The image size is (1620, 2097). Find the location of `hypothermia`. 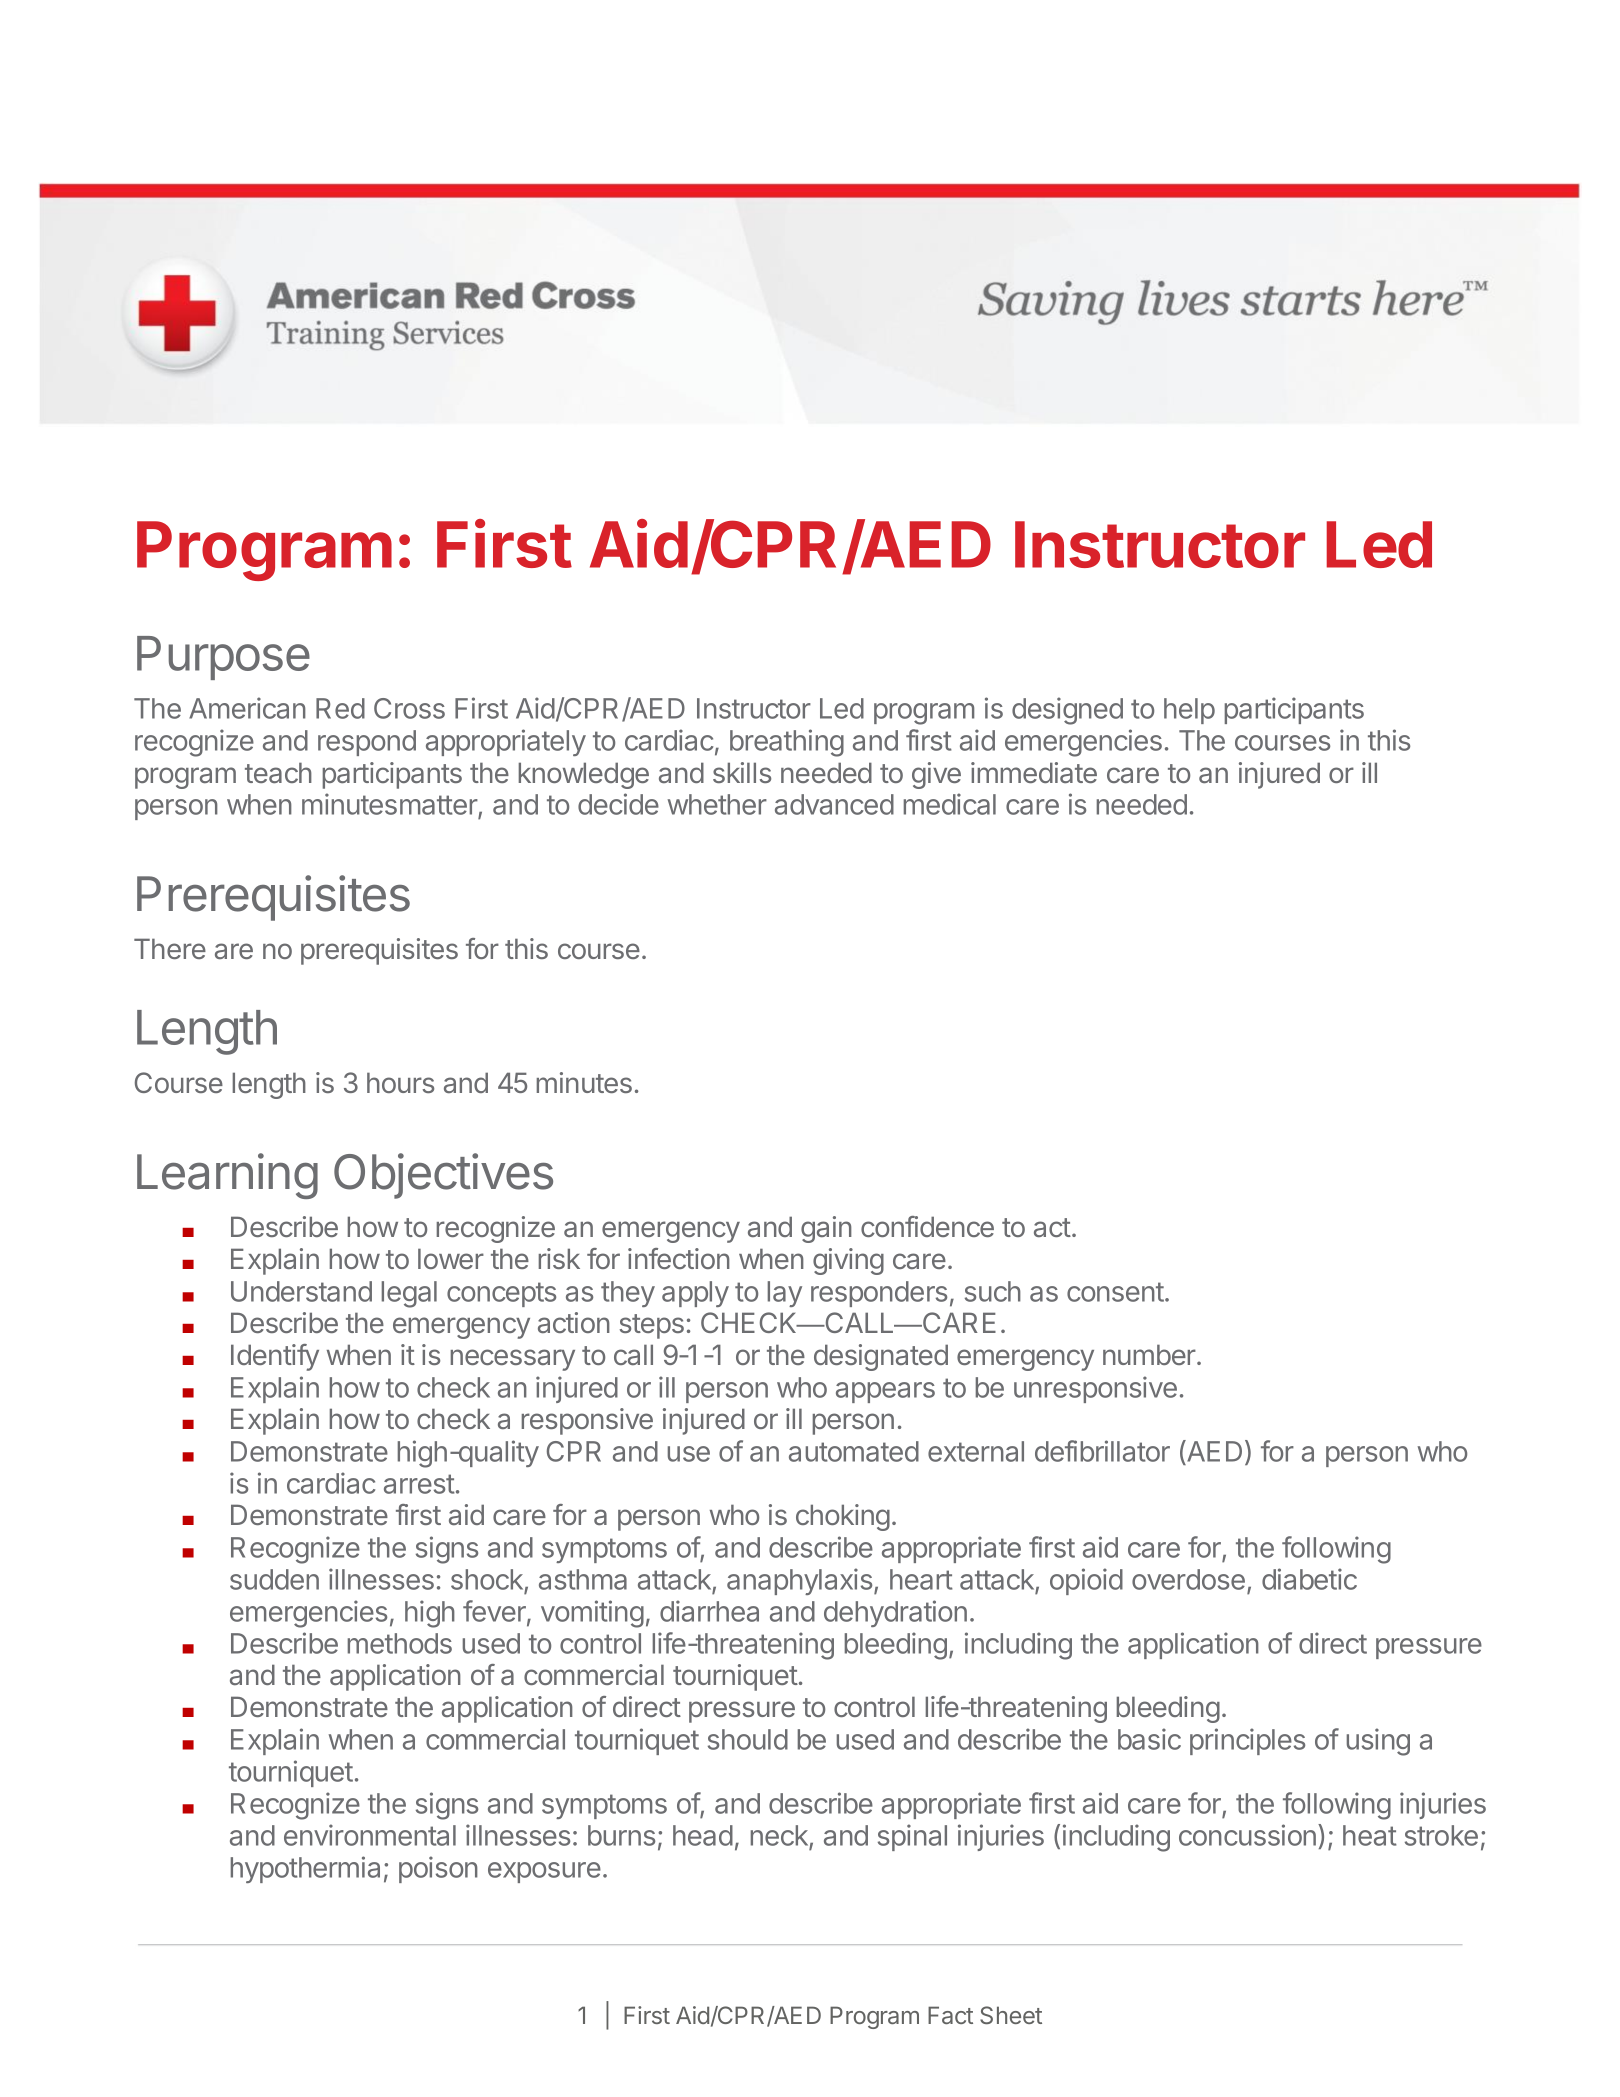

hypothermia is located at coordinates (305, 1869).
